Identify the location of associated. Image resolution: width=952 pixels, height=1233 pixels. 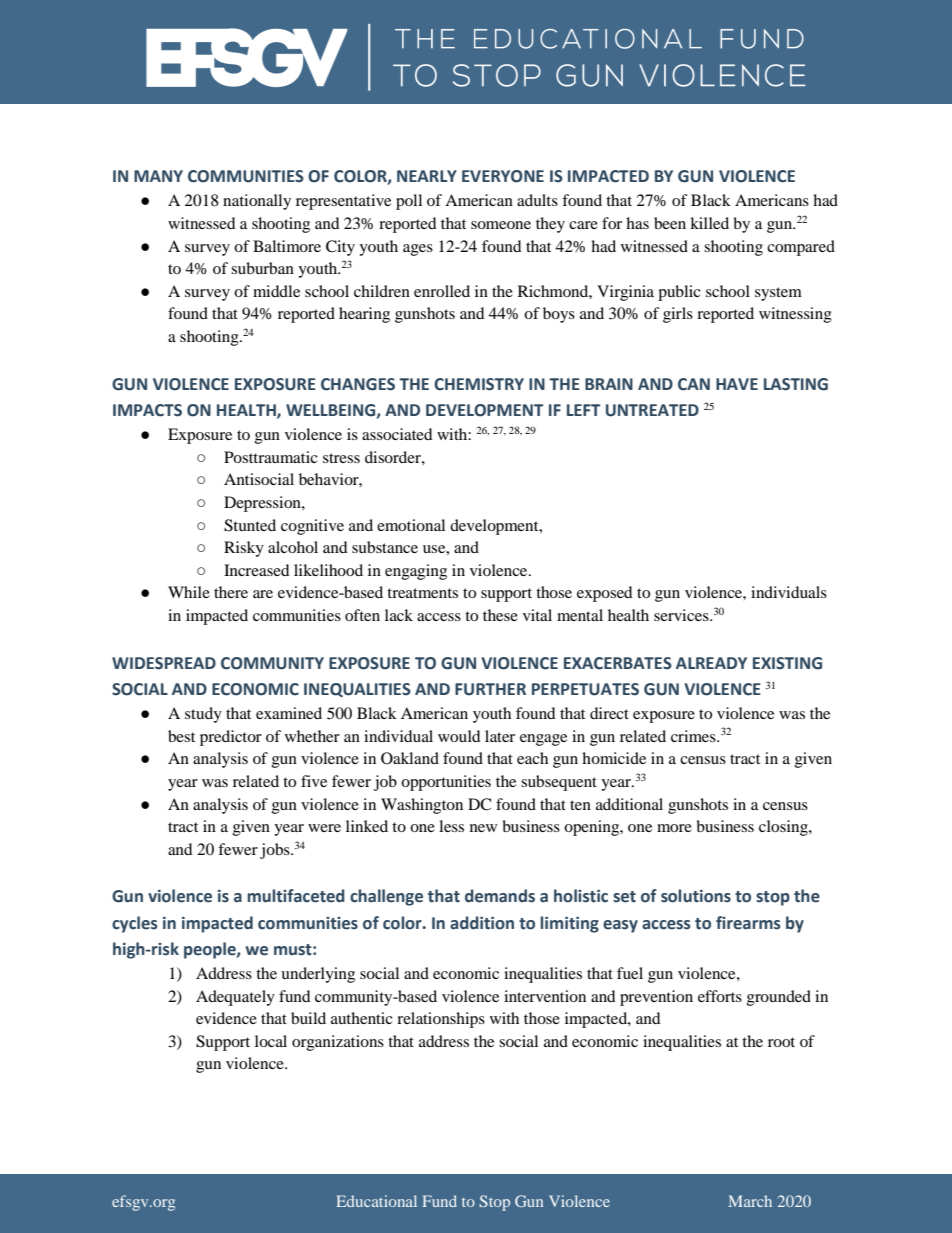
(397, 434).
